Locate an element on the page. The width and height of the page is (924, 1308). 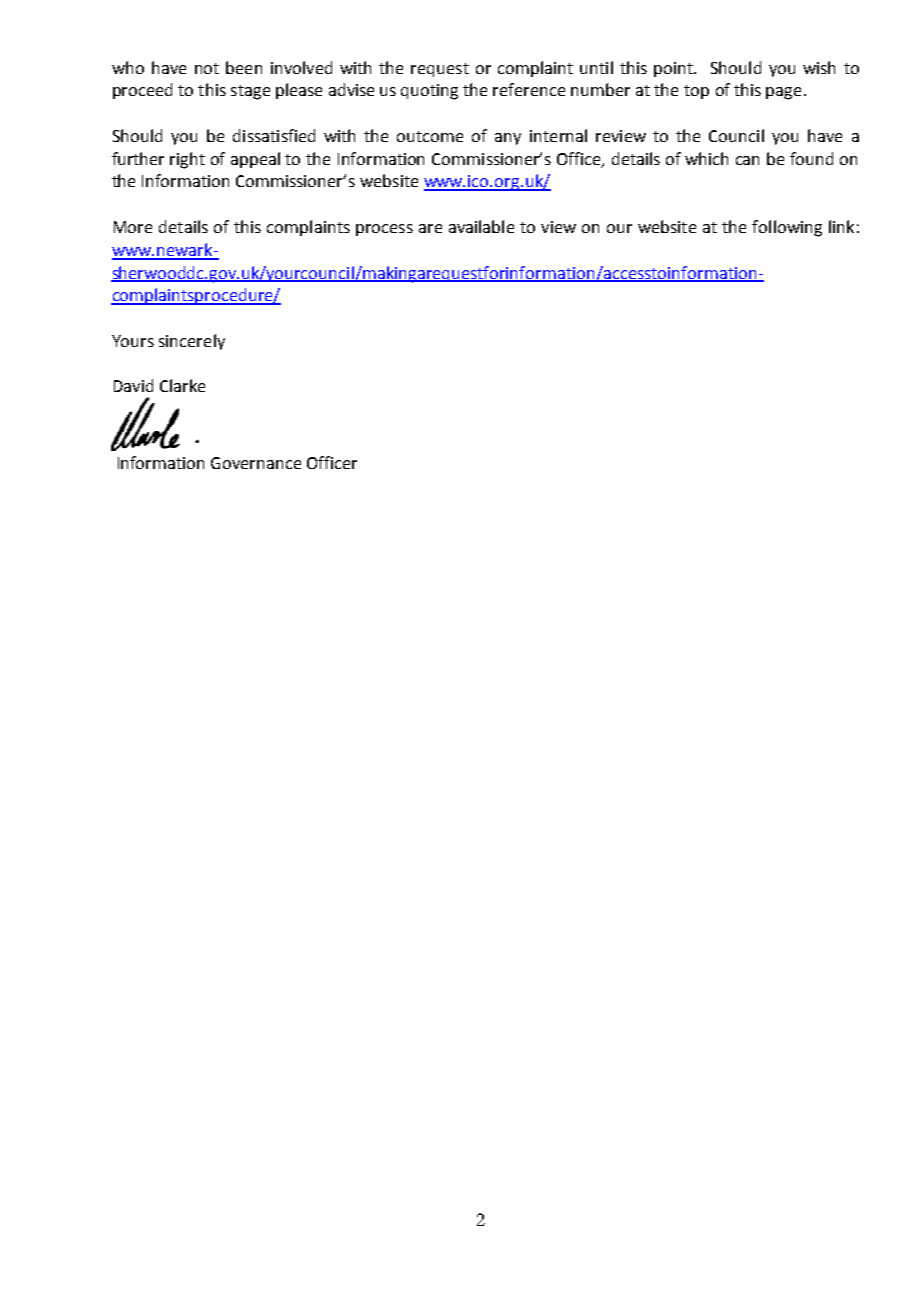
reference is located at coordinates (529, 89).
